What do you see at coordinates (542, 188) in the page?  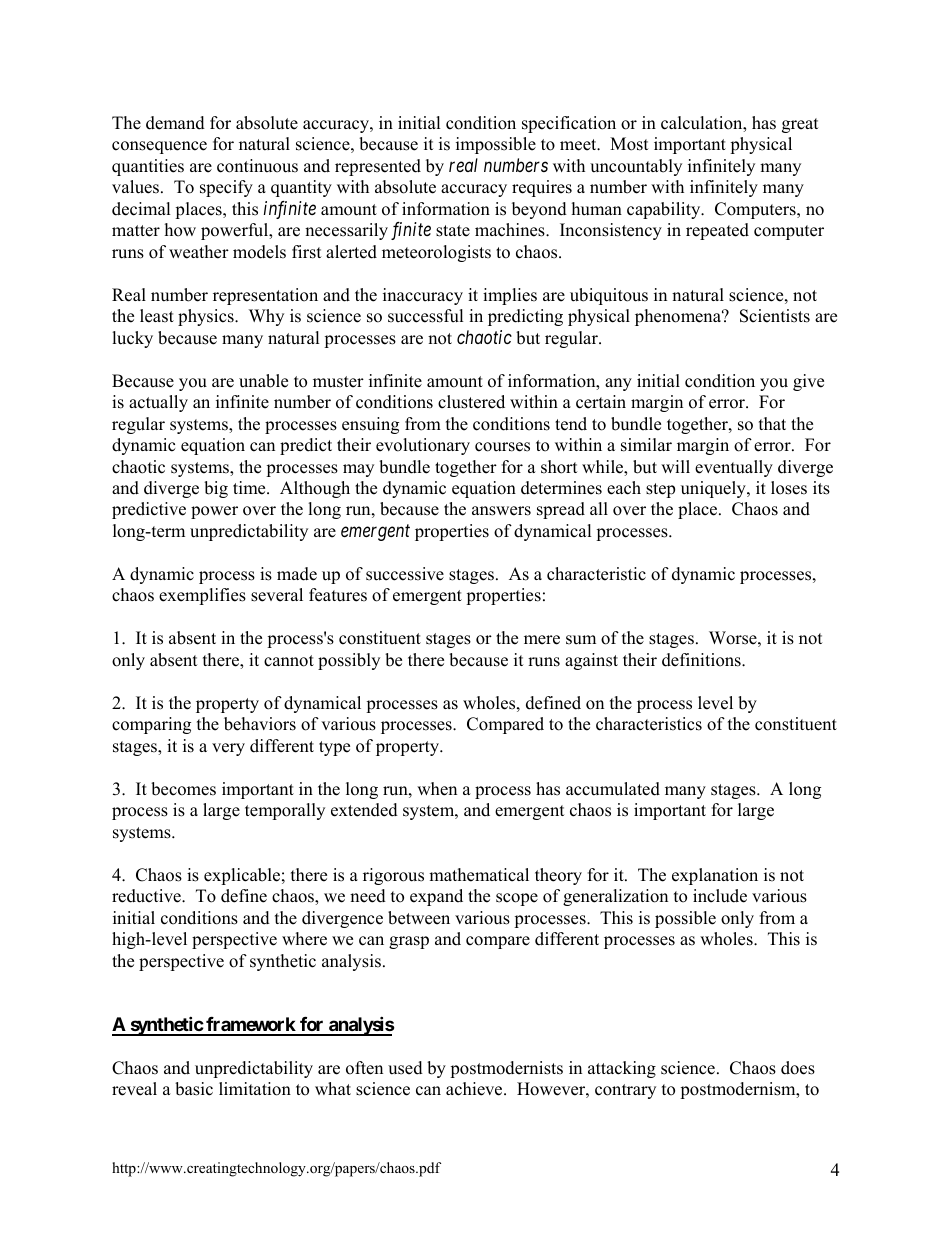 I see `requires` at bounding box center [542, 188].
